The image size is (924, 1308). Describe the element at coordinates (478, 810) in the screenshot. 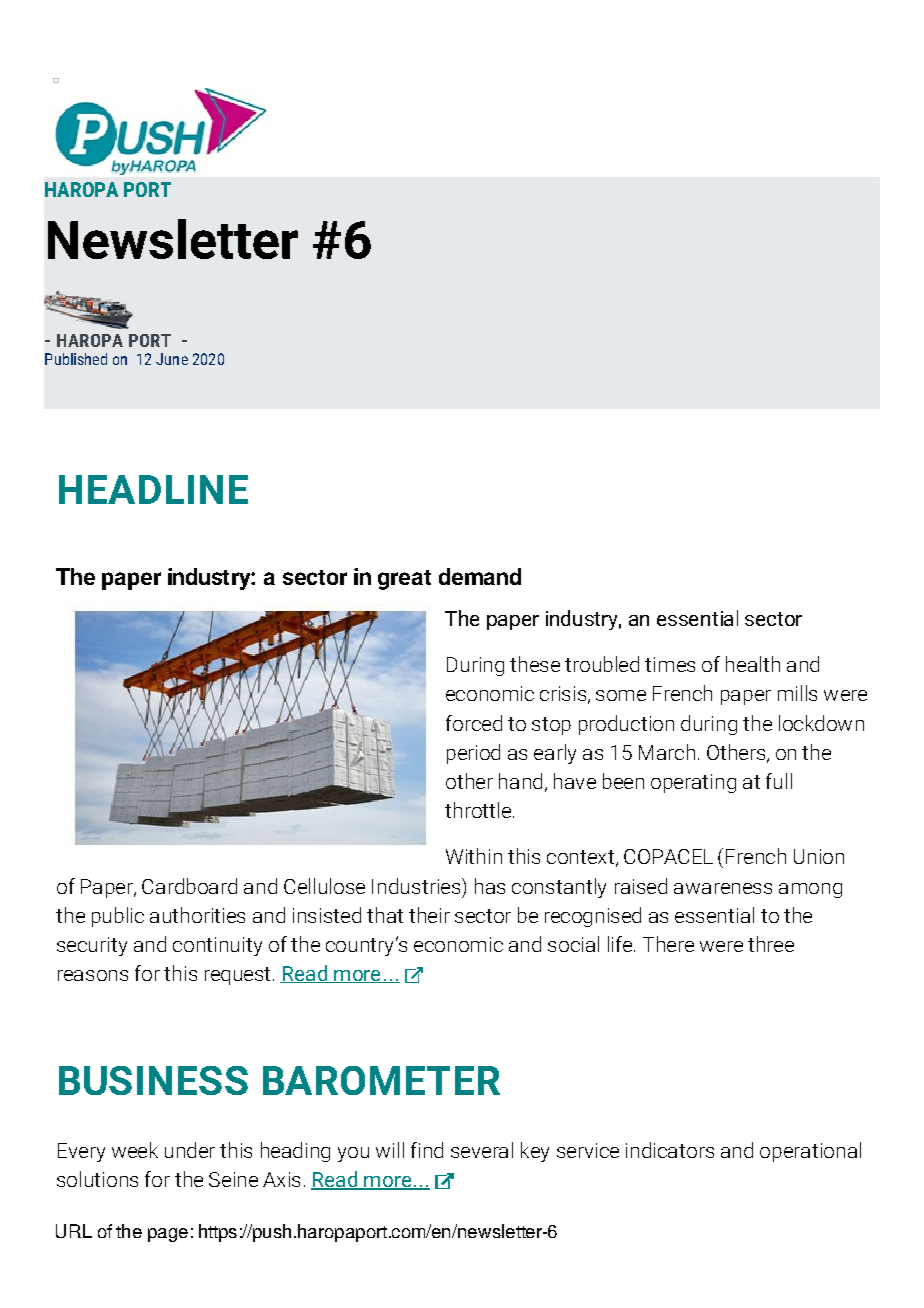

I see `throttle` at that location.
